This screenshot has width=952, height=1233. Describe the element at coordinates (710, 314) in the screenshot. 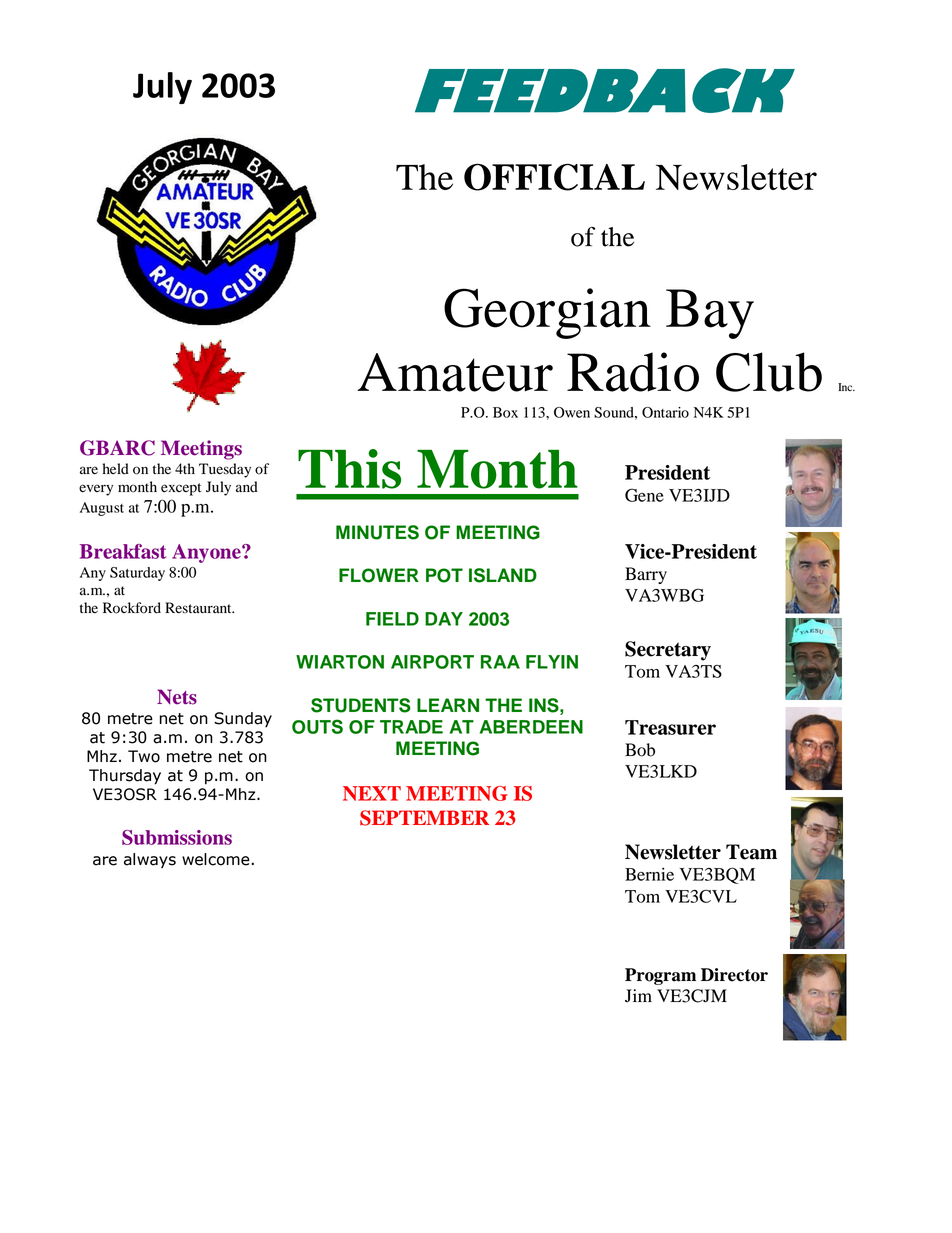

I see `Bay` at that location.
